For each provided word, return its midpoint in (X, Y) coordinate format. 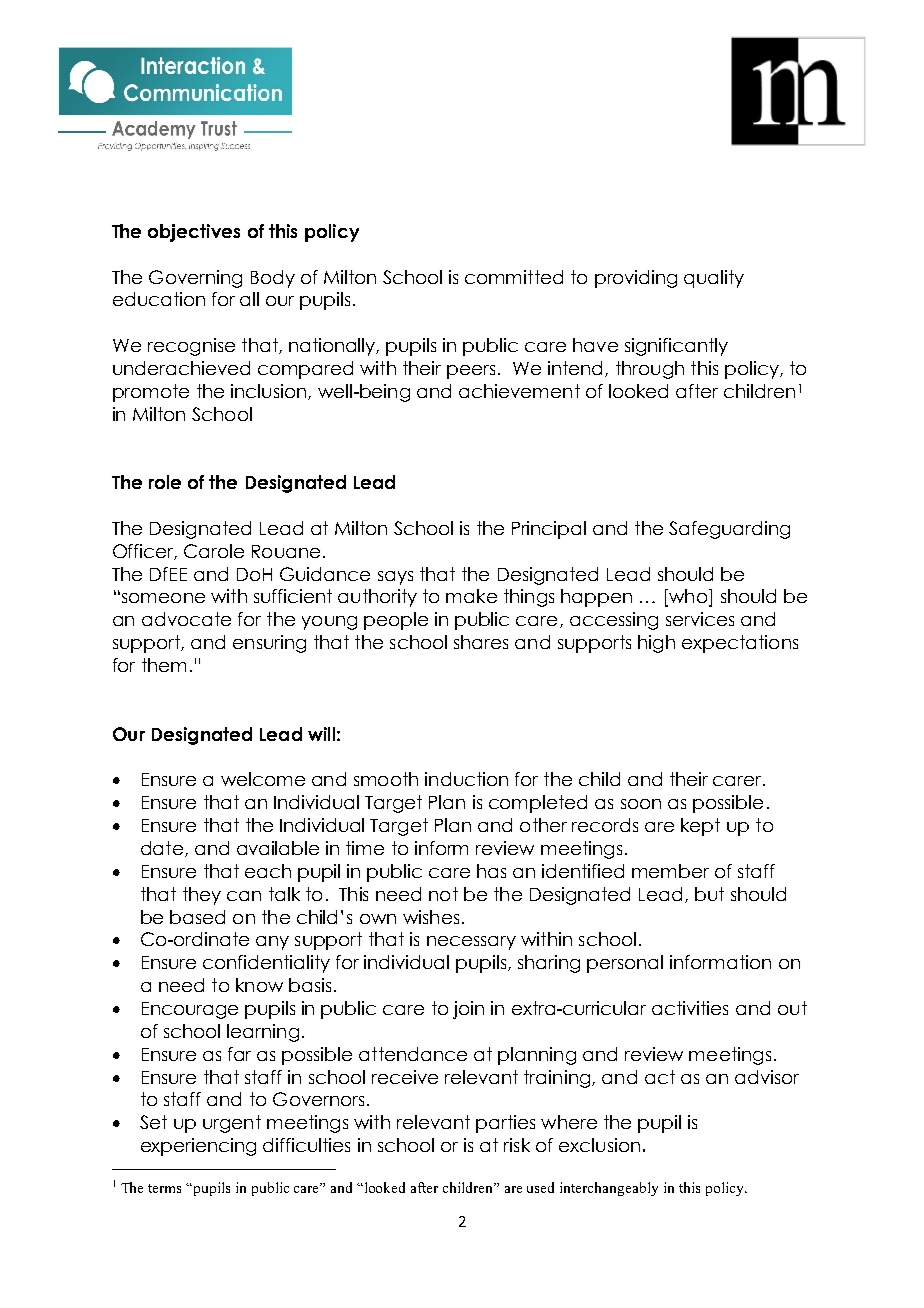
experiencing (198, 1147)
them (164, 665)
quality (714, 279)
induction (466, 779)
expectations (740, 644)
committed (514, 277)
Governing (195, 279)
